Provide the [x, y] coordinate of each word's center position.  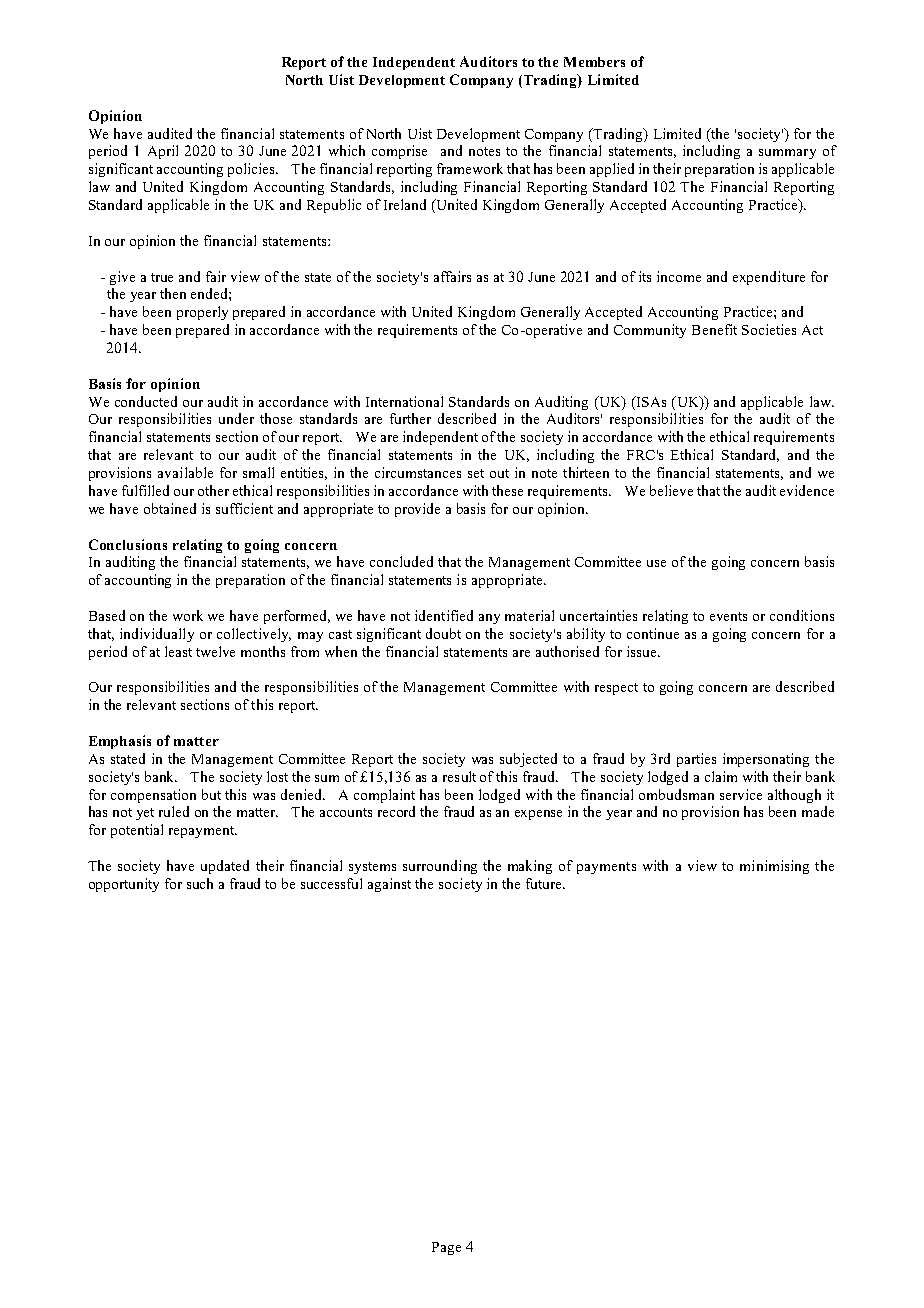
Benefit [714, 329]
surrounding [440, 867]
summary [787, 154]
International [404, 401]
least [178, 651]
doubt [443, 633]
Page [446, 1248]
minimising [774, 867]
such [200, 883]
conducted [146, 401]
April [163, 152]
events [728, 616]
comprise [399, 152]
